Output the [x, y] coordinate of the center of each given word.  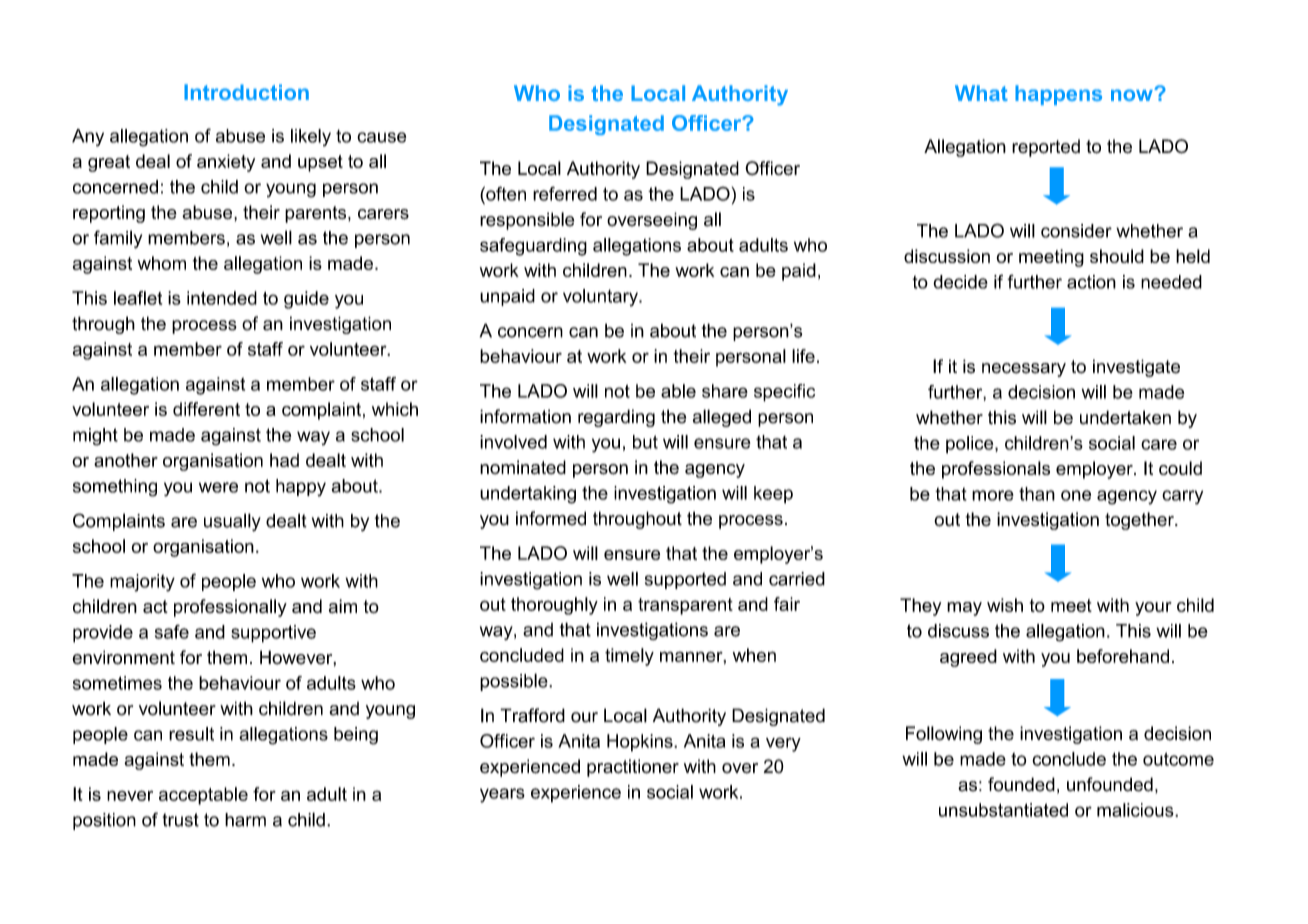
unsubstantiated [1003, 810]
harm [245, 820]
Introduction [246, 92]
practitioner [633, 768]
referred [565, 194]
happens [1058, 95]
